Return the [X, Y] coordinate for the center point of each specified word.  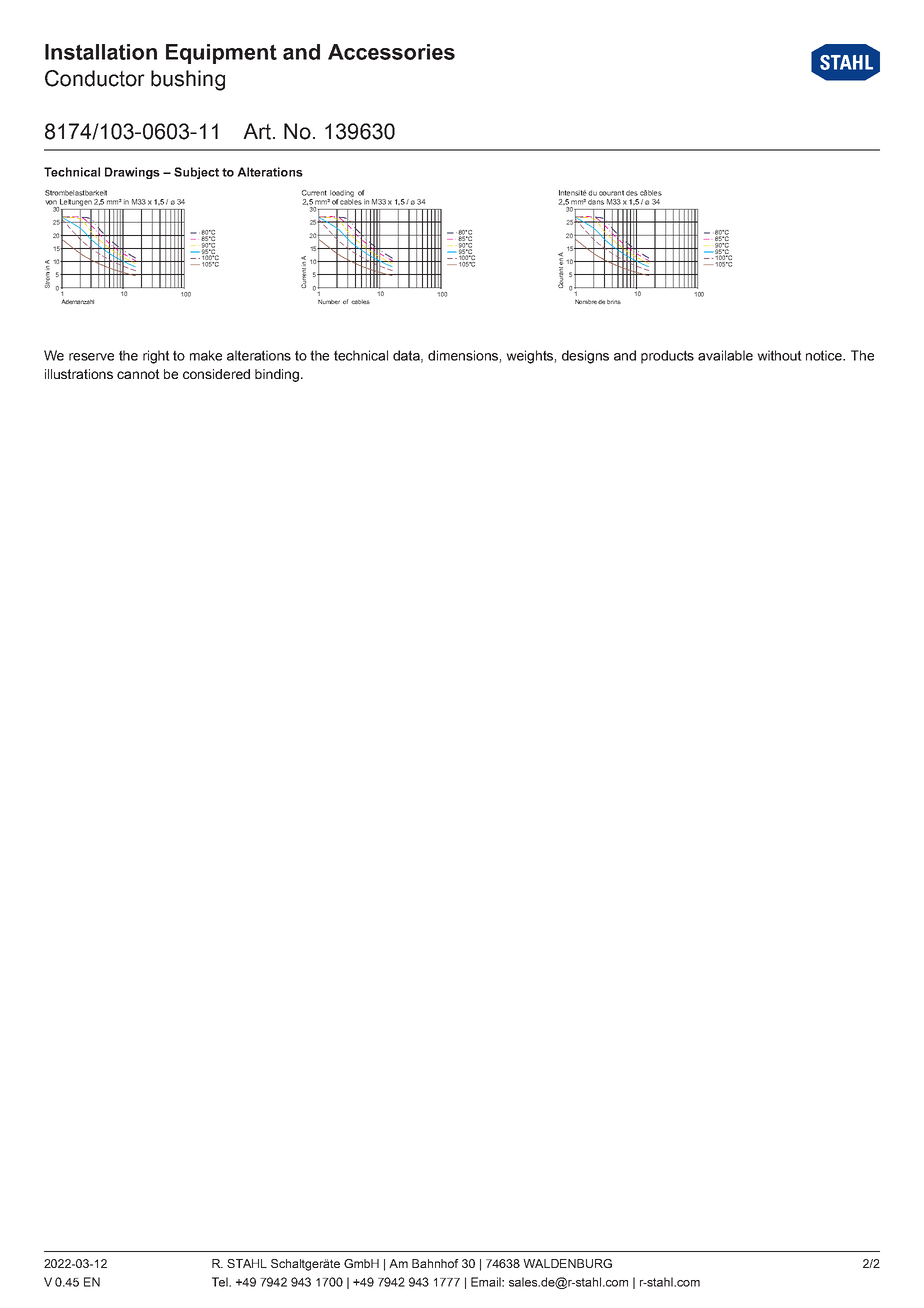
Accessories [391, 52]
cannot [138, 374]
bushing [188, 80]
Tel [221, 1282]
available [725, 355]
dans [596, 202]
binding [278, 375]
